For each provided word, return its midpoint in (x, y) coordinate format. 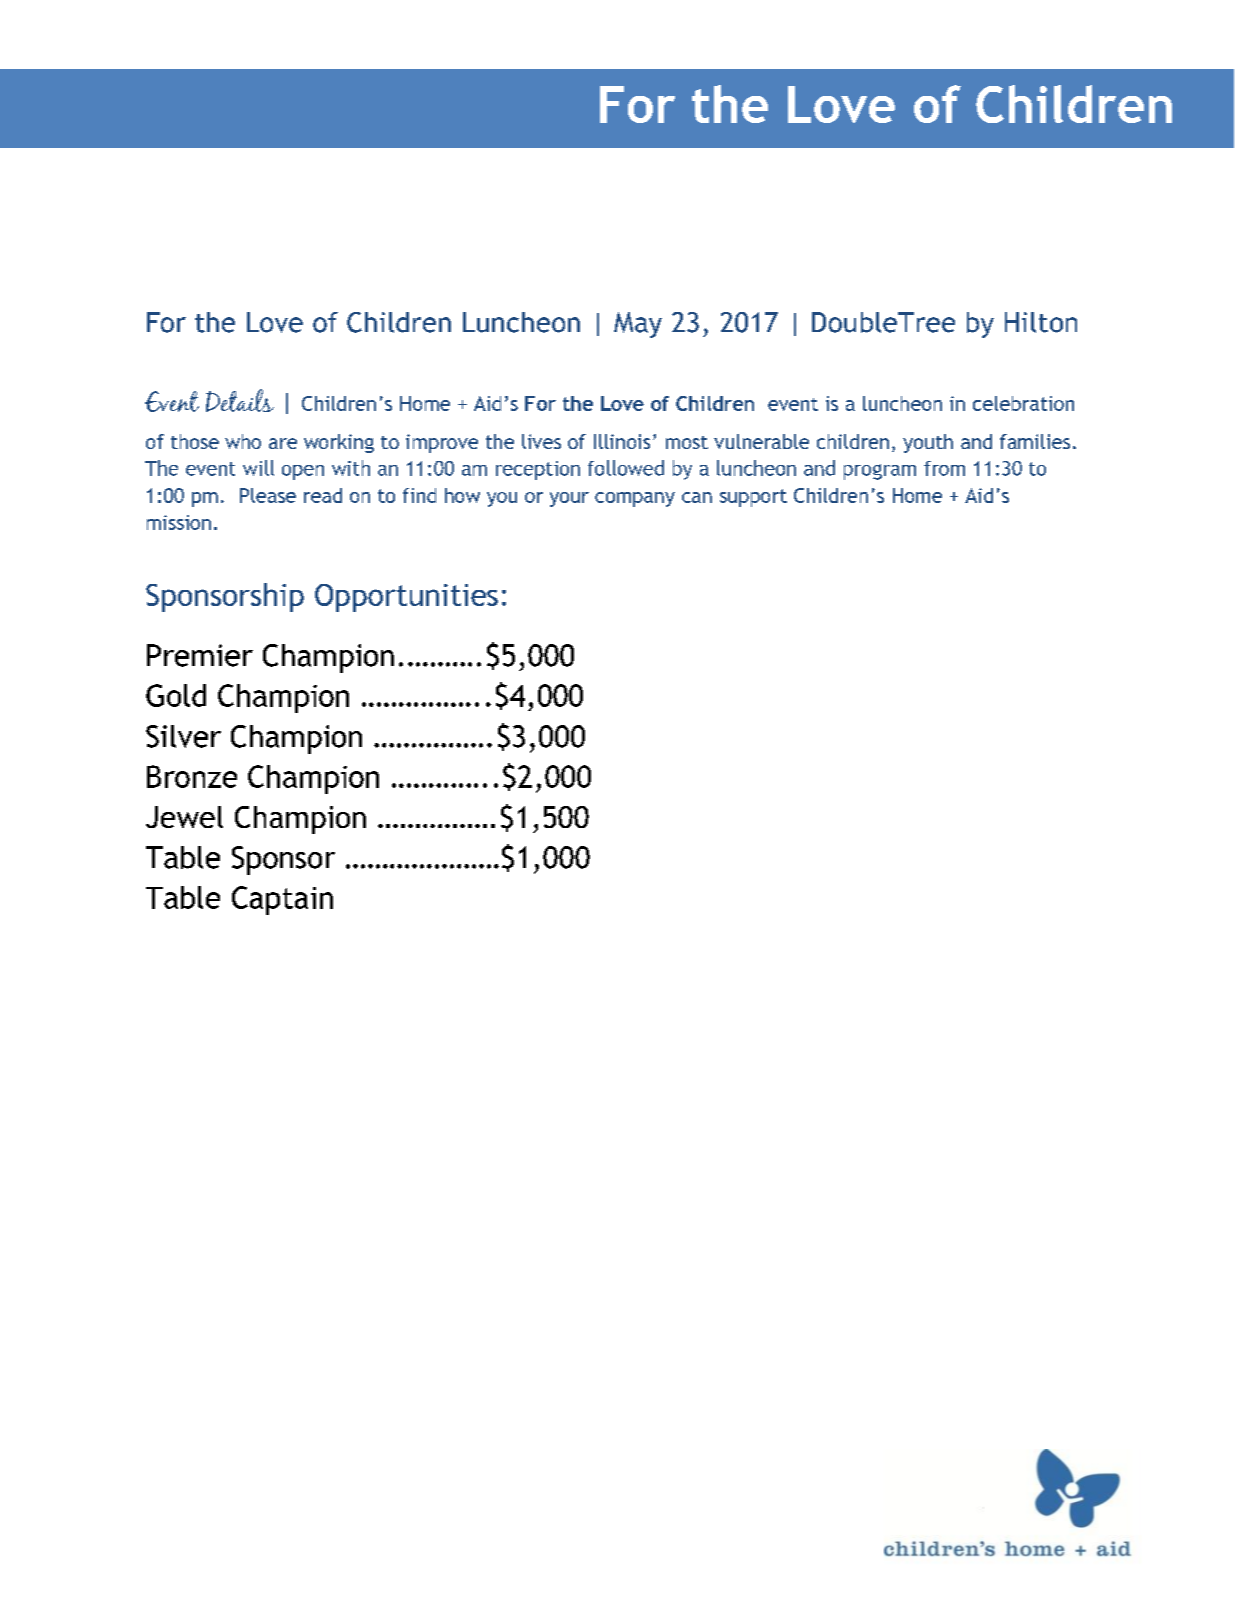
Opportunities (406, 598)
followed (626, 468)
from (944, 468)
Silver (183, 736)
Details (240, 400)
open (303, 472)
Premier (200, 655)
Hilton (1041, 322)
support (753, 498)
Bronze (192, 776)
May (638, 325)
